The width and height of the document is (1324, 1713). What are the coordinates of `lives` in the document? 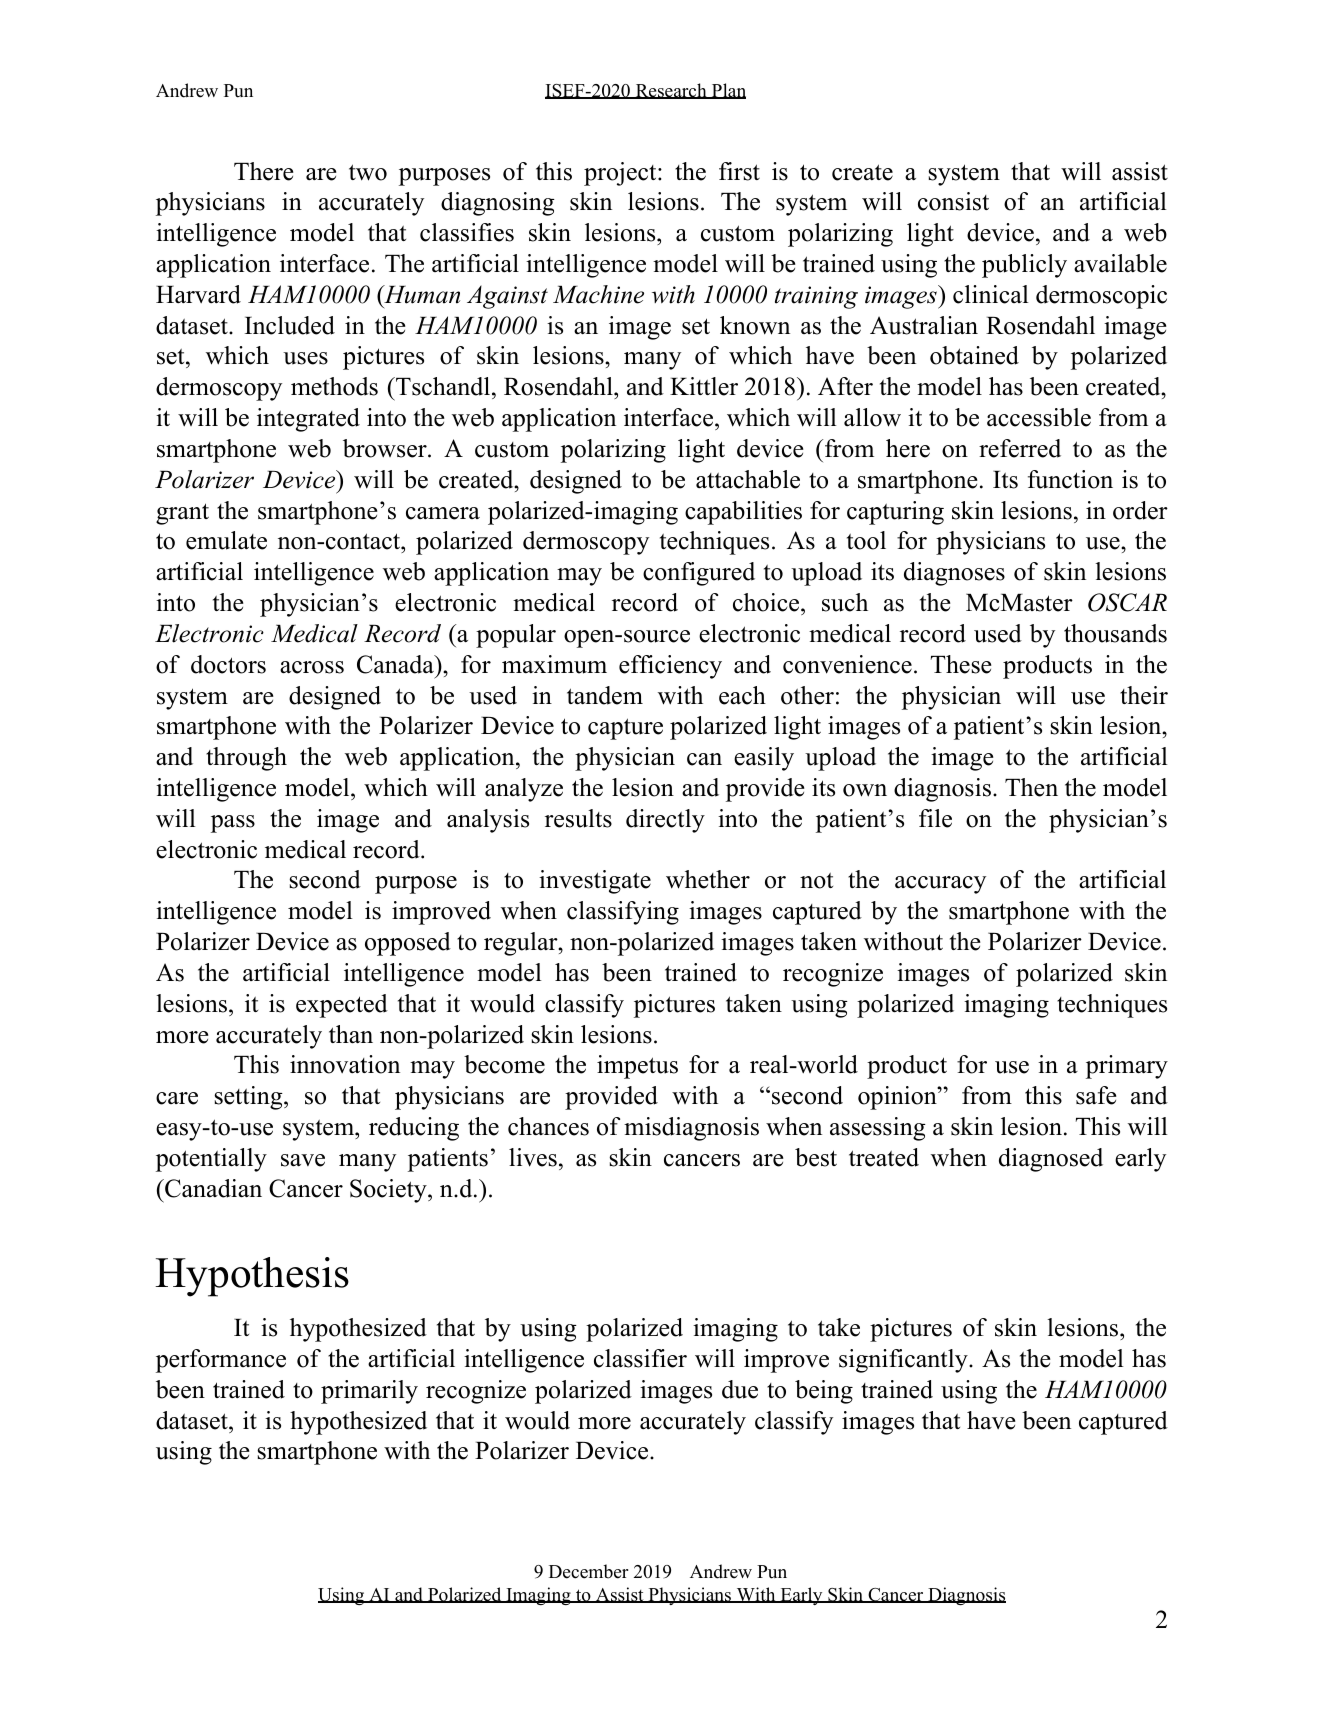 It's located at (533, 1157).
